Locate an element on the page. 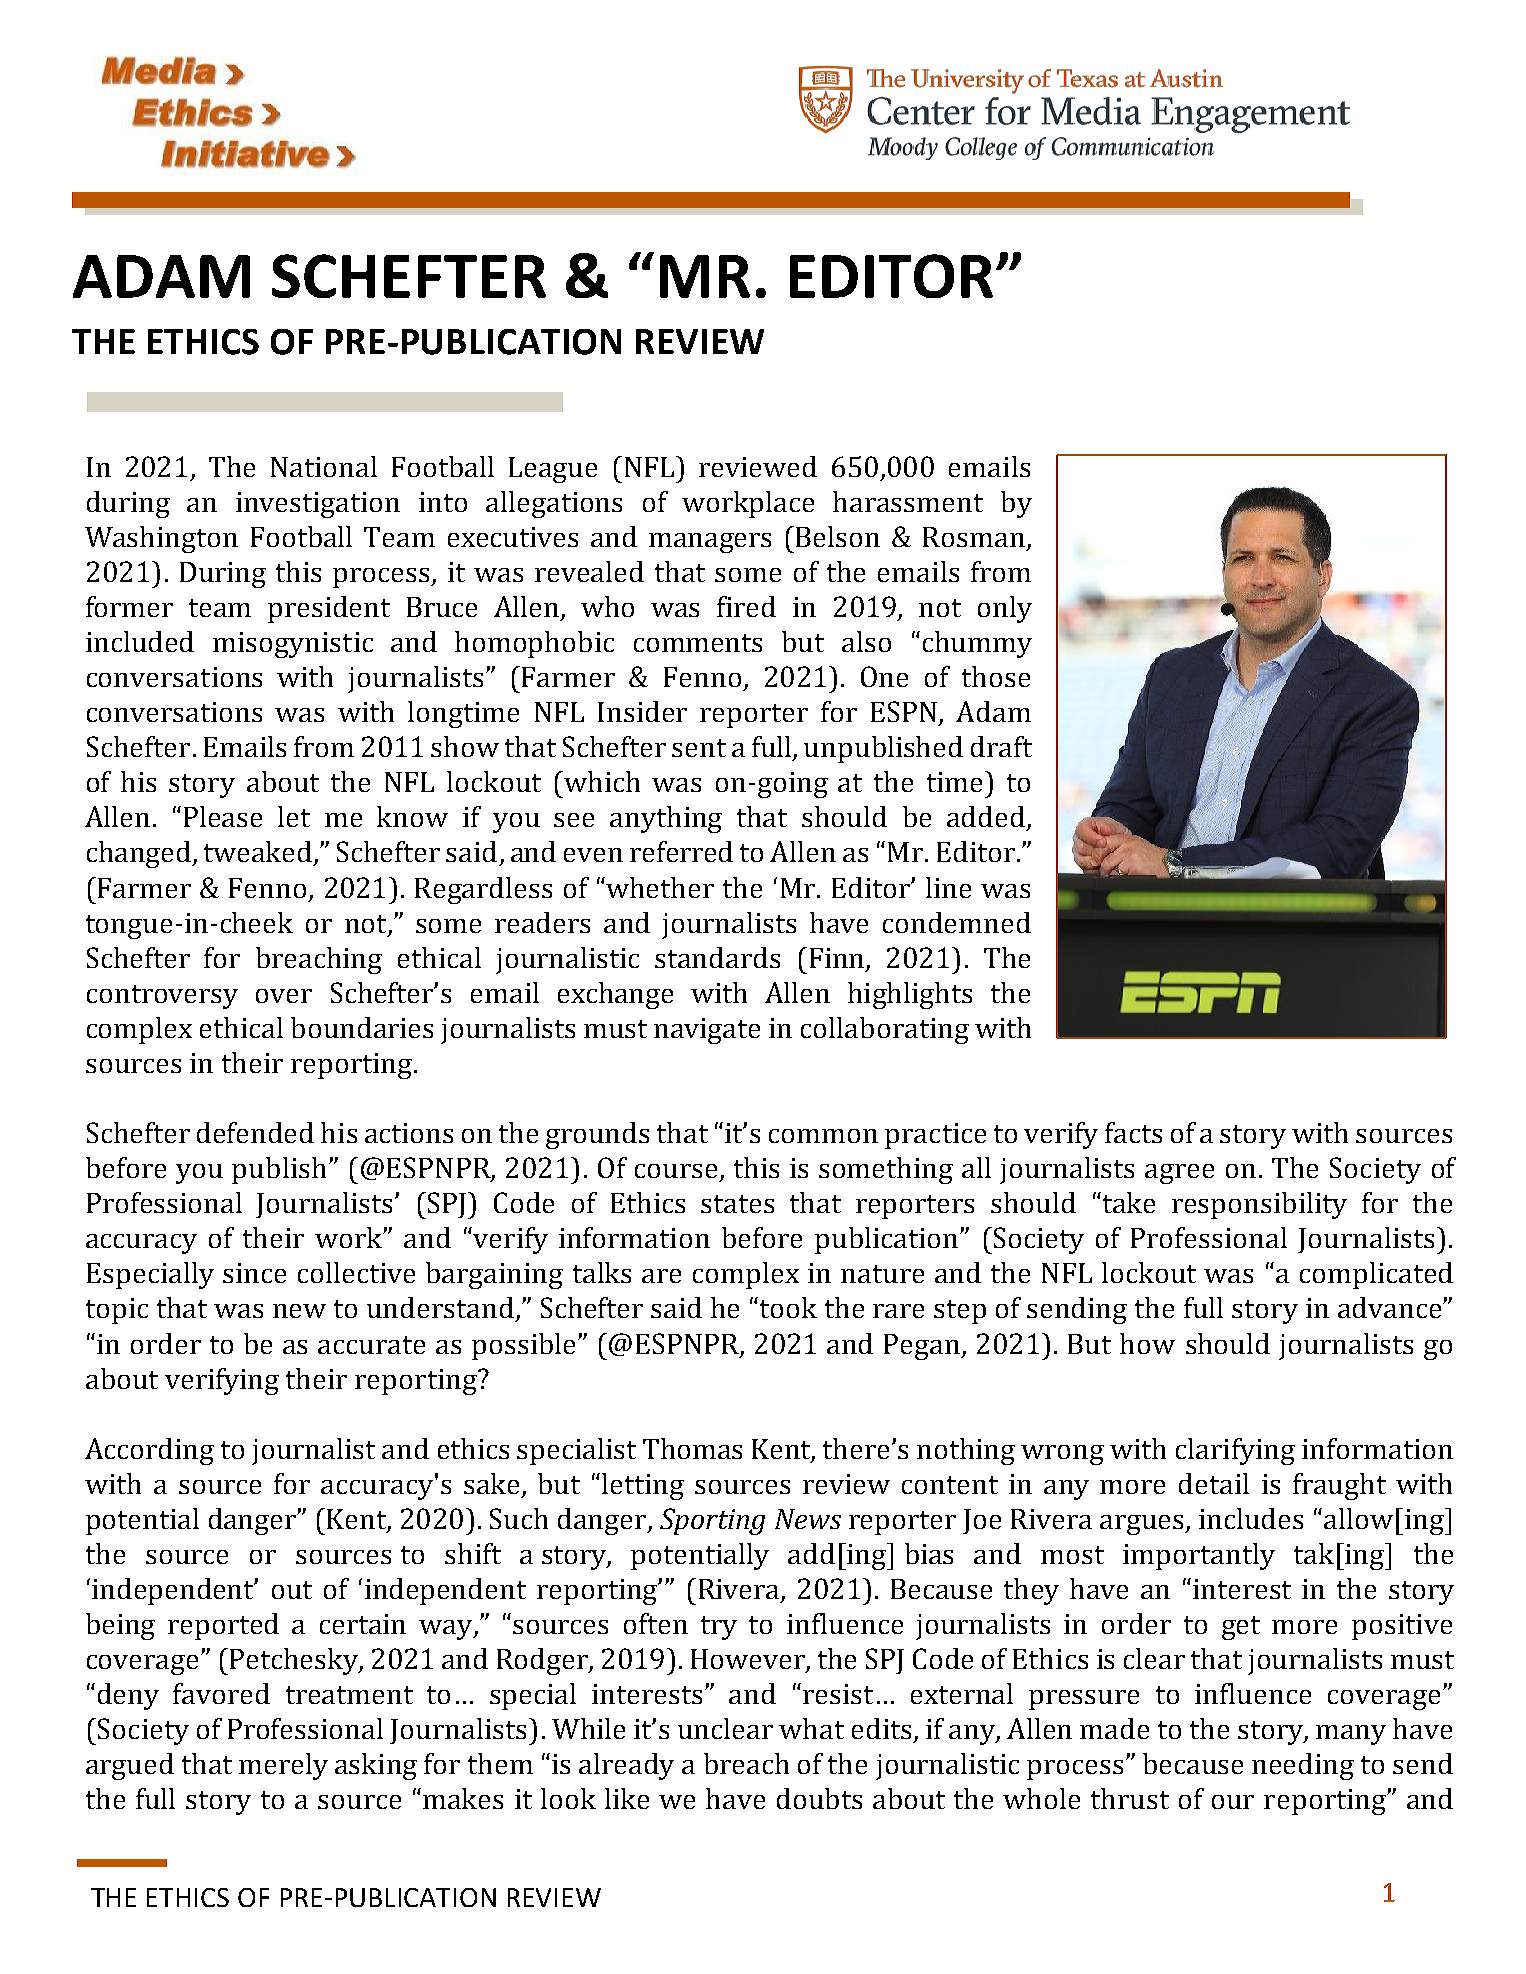  condemned is located at coordinates (957, 922).
